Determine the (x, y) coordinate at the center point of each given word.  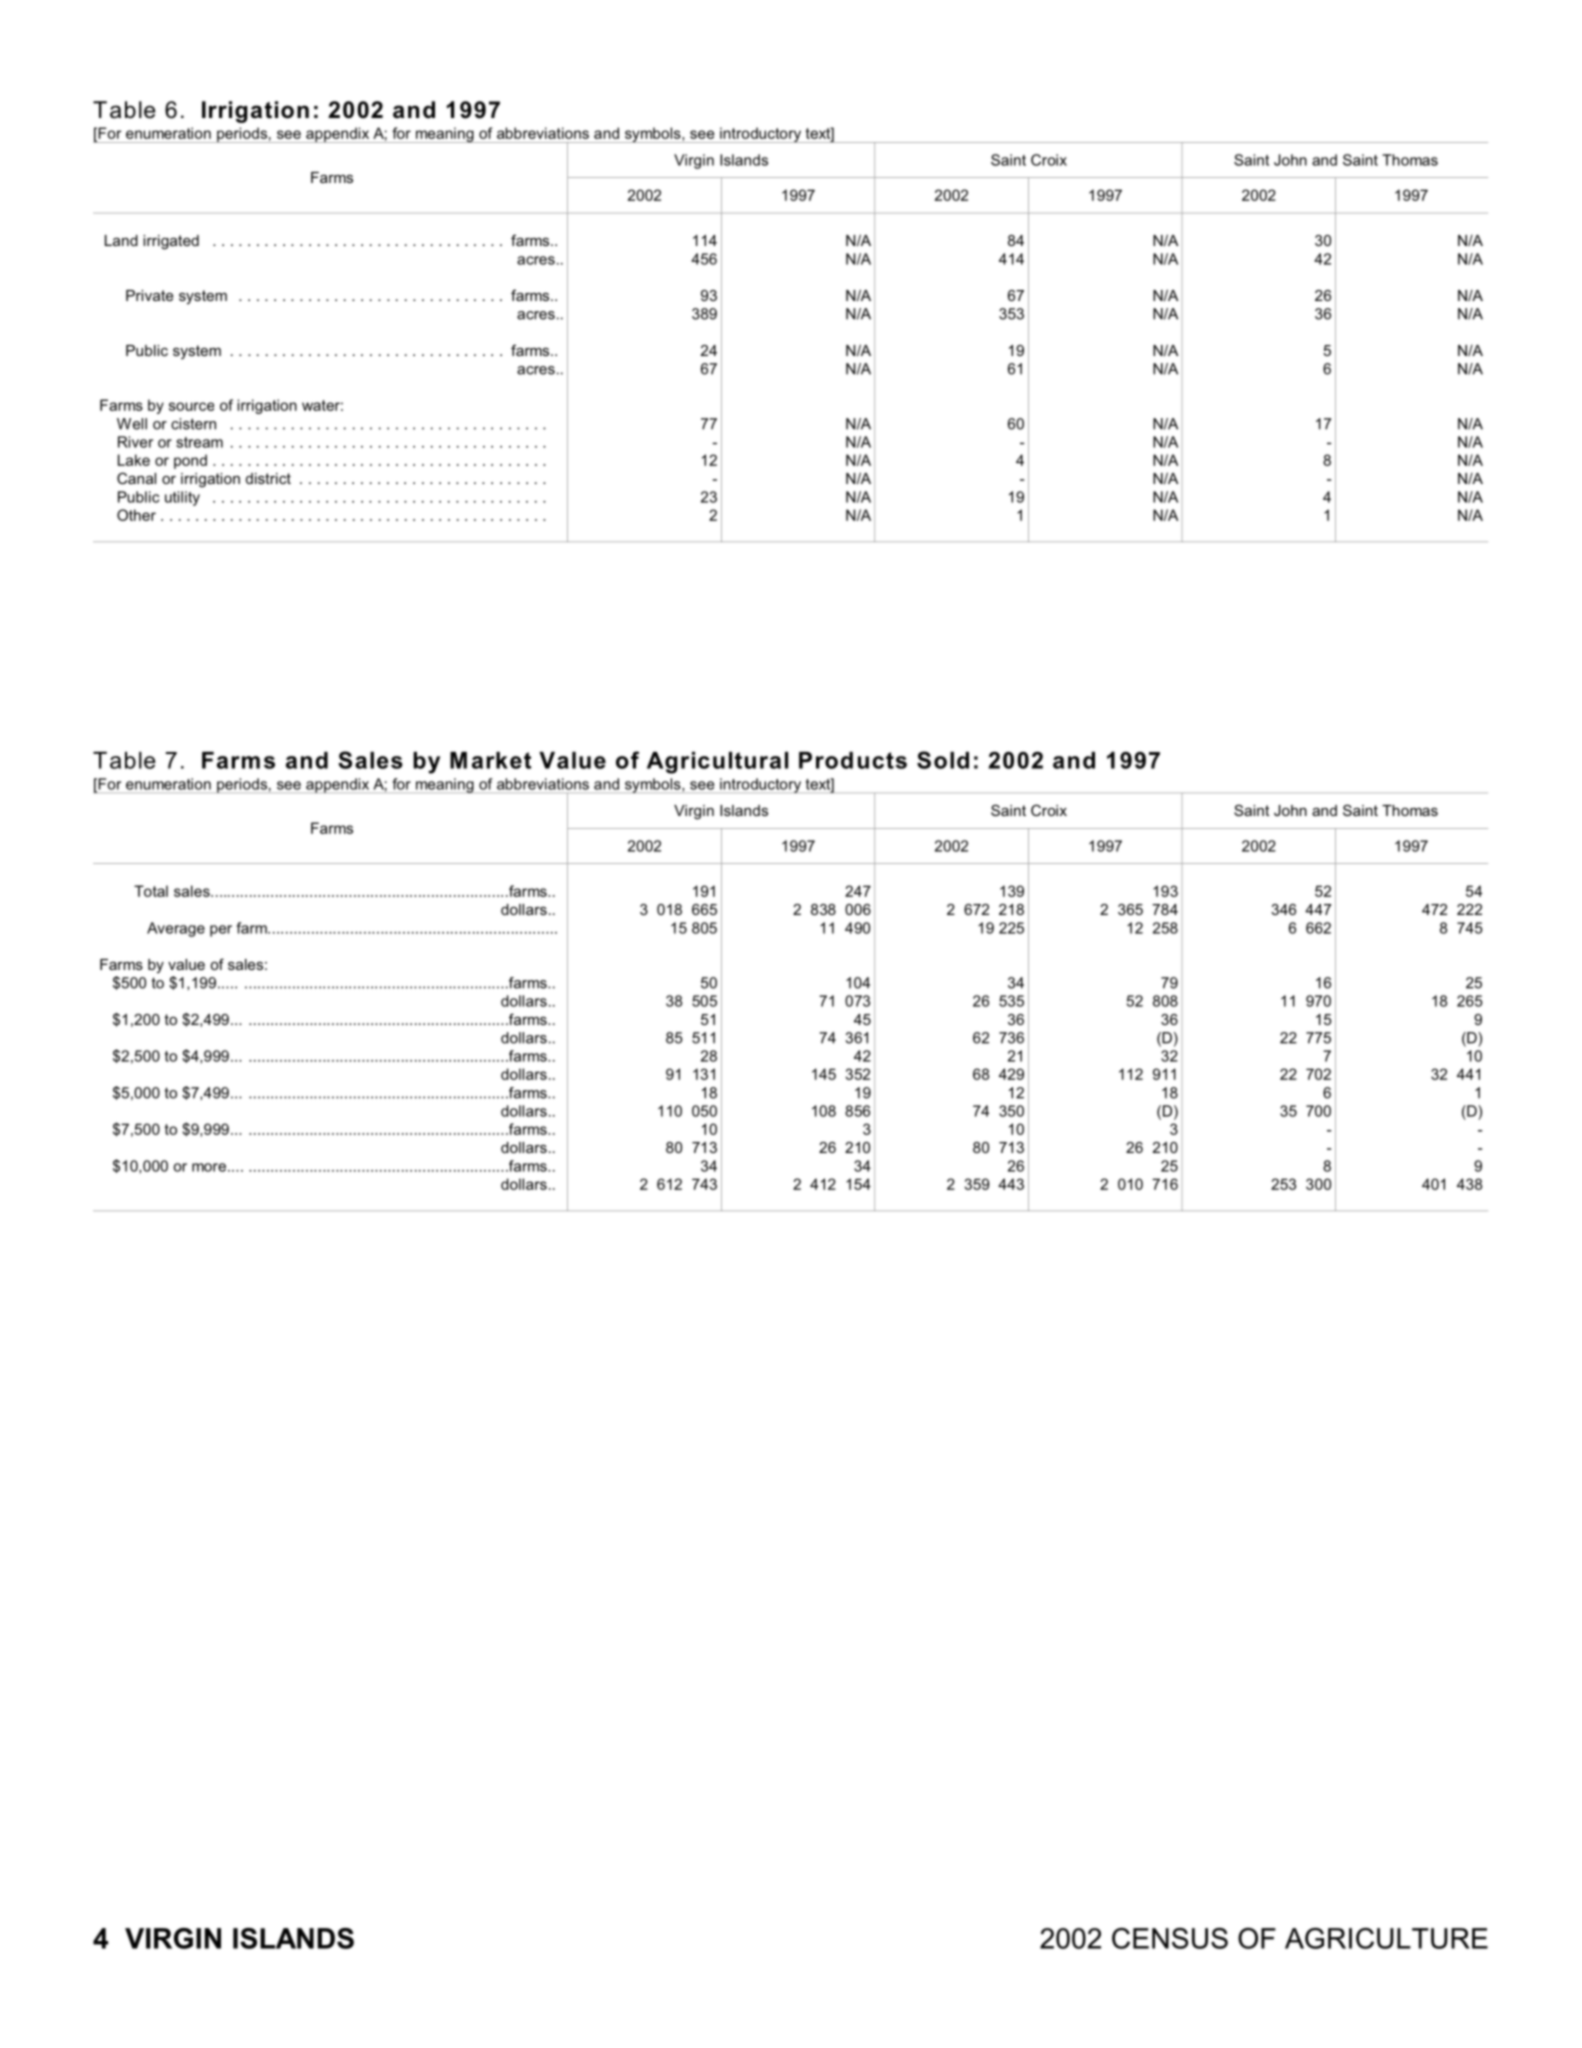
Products (853, 760)
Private (149, 295)
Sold (943, 760)
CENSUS (1170, 1938)
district (268, 478)
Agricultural (717, 763)
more (209, 1167)
